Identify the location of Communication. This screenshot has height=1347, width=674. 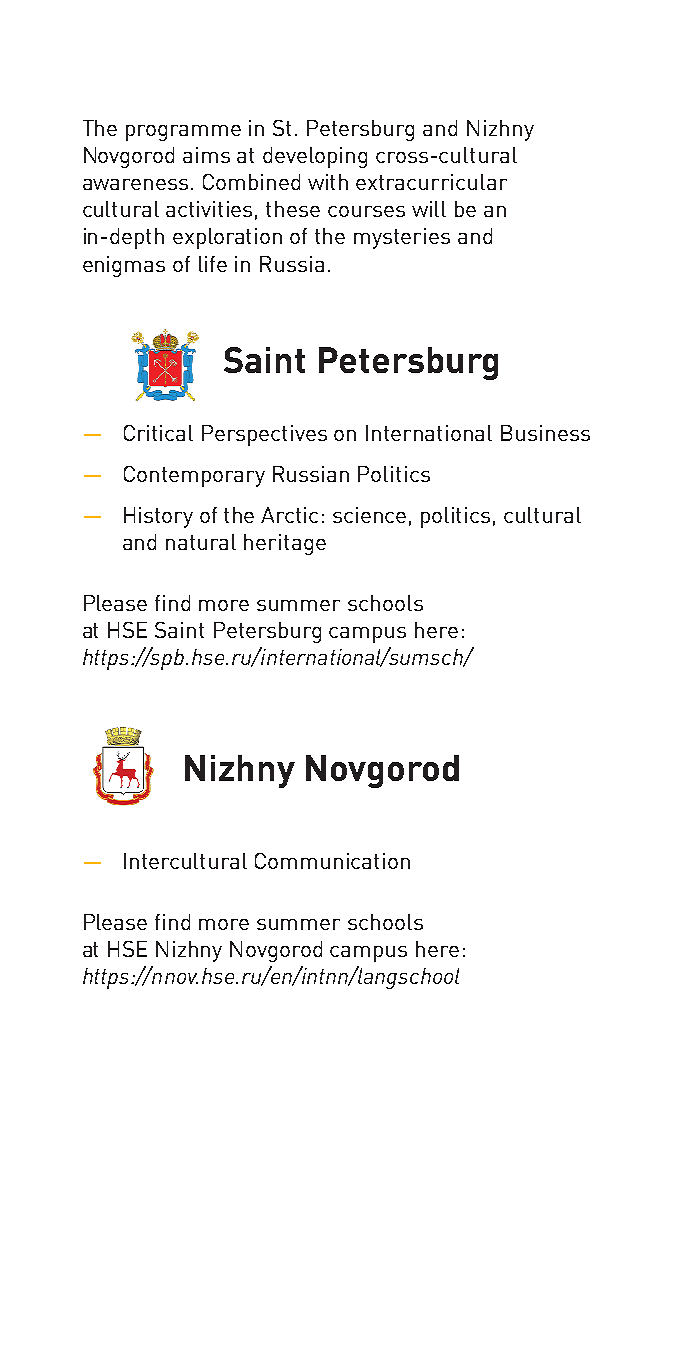
(332, 861).
